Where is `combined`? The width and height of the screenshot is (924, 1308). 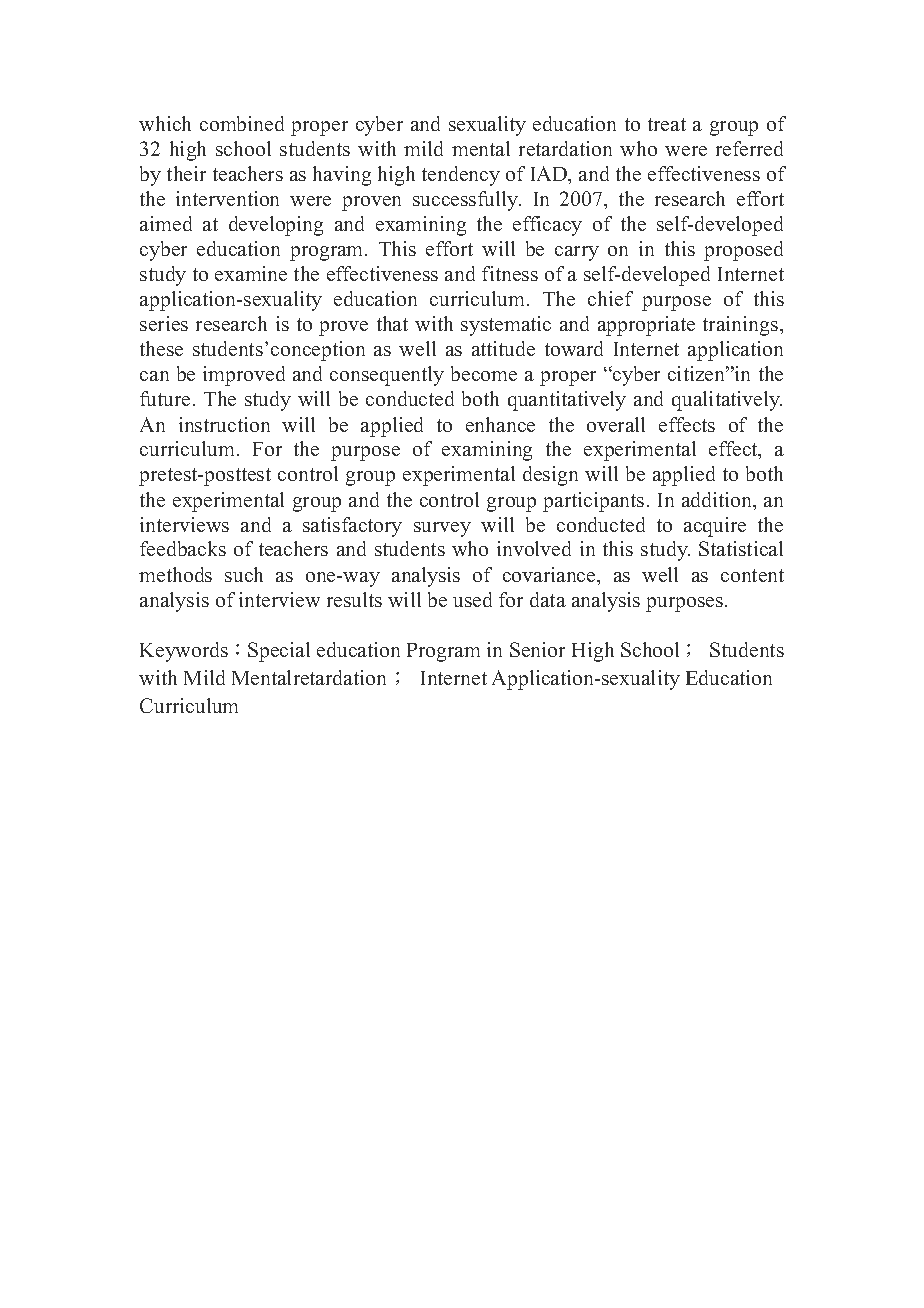
combined is located at coordinates (242, 123).
